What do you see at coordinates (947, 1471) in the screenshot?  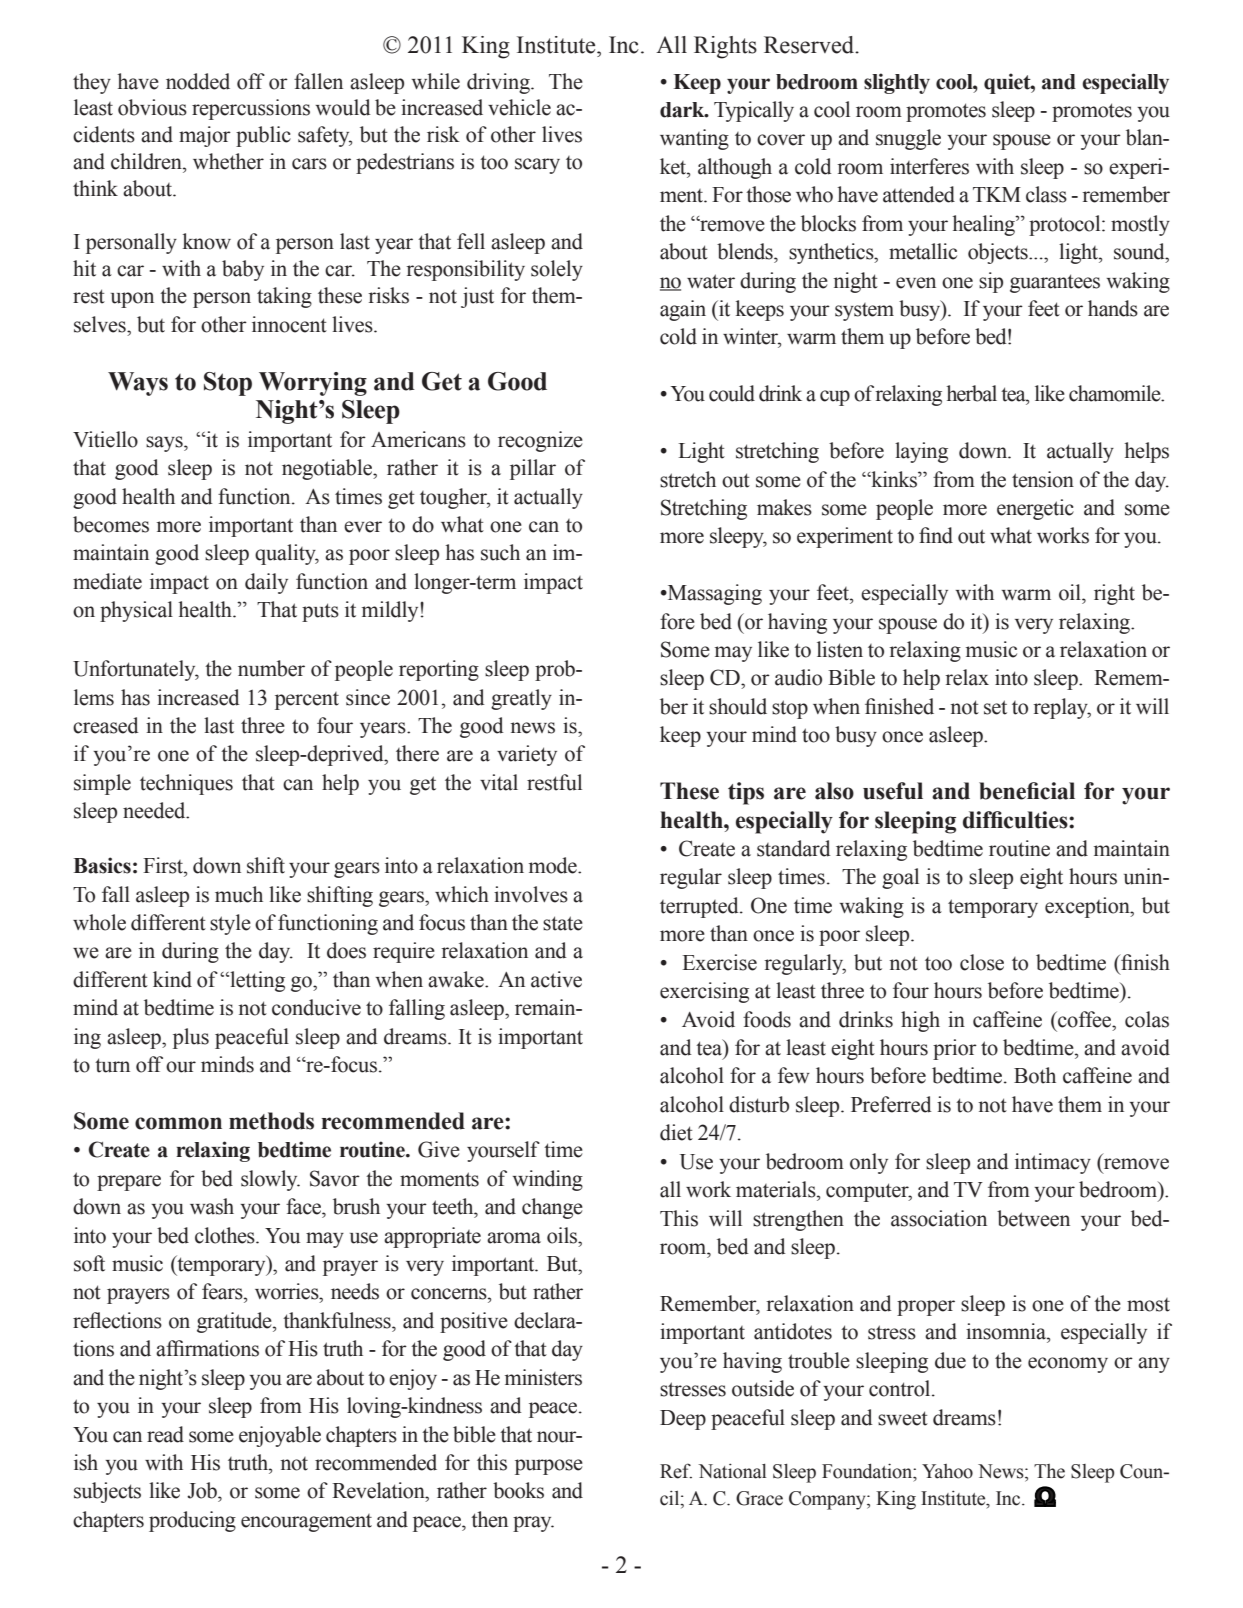 I see `Yahoo` at bounding box center [947, 1471].
